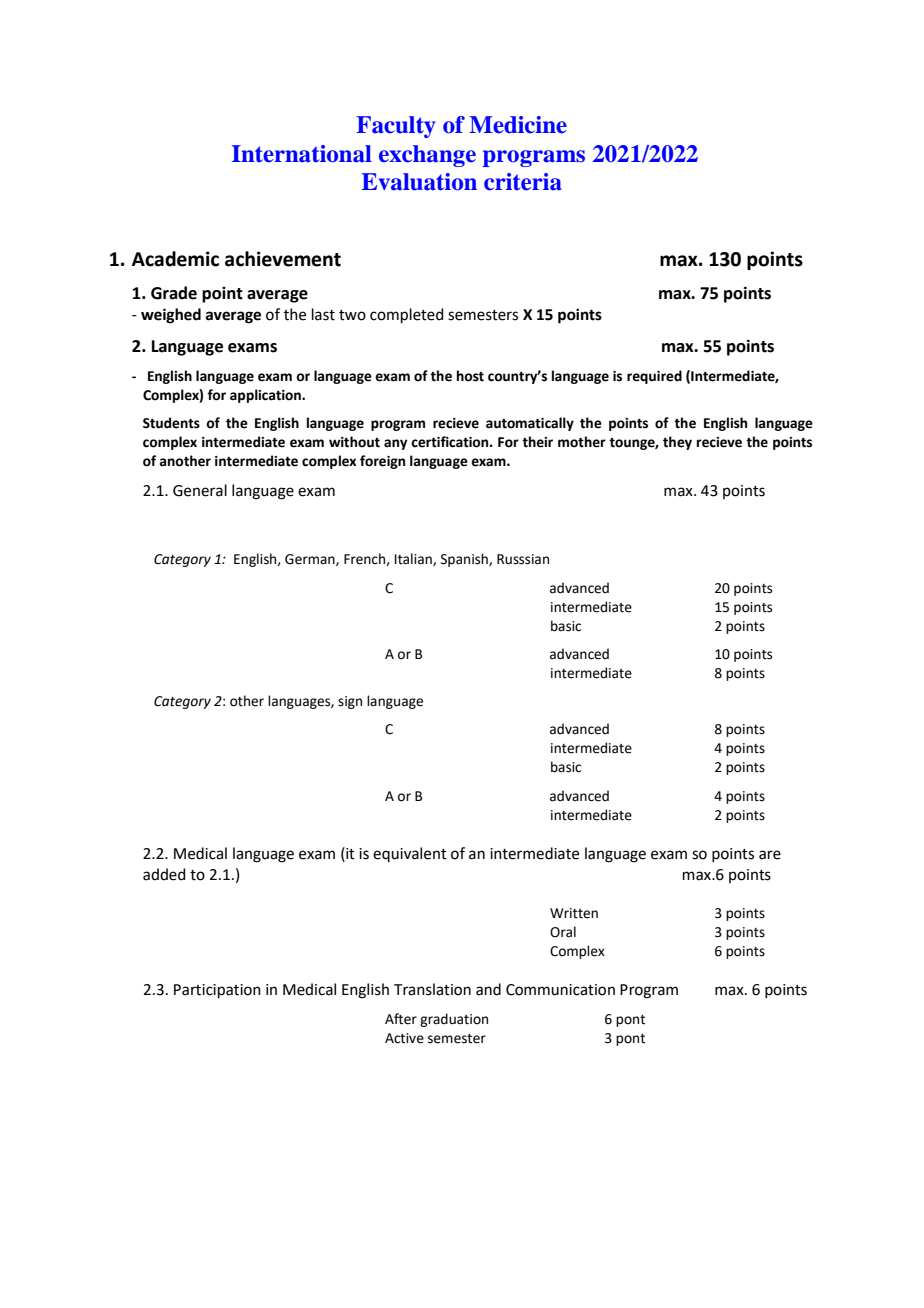 This screenshot has height=1308, width=924. Describe the element at coordinates (217, 991) in the screenshot. I see `Participation` at that location.
